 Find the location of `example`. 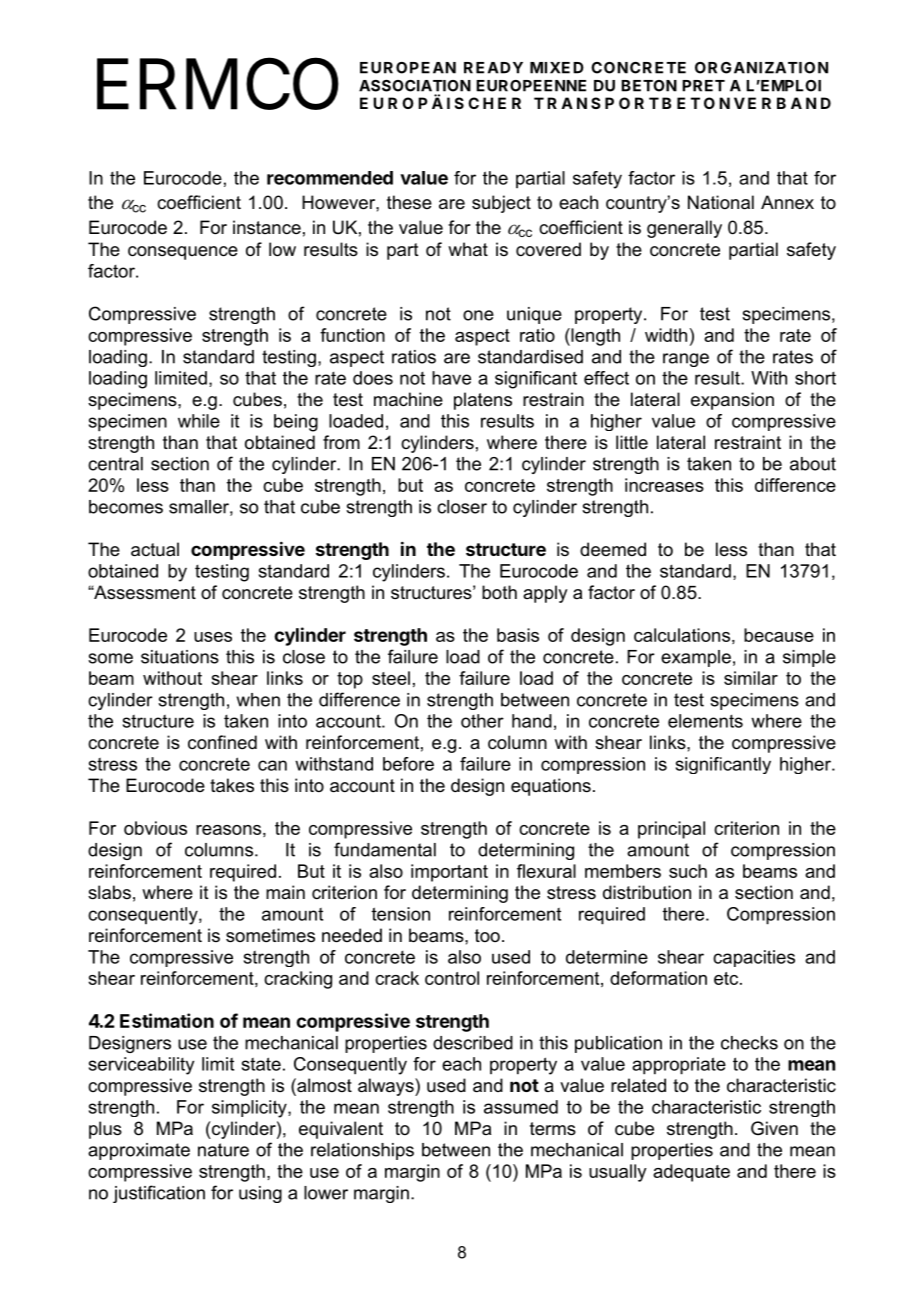

example is located at coordinates (696, 658).
